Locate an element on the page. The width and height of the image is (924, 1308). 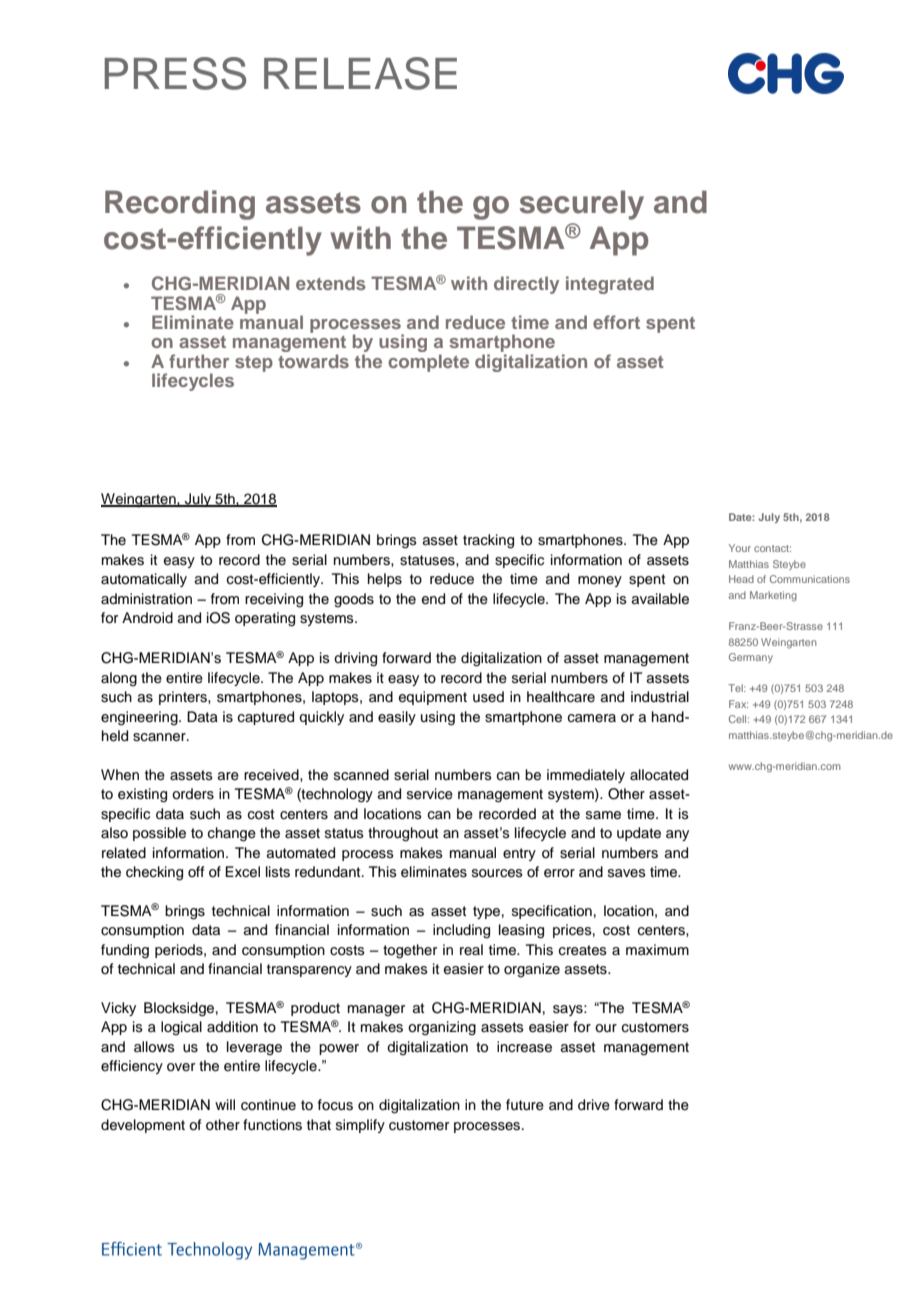
effort is located at coordinates (616, 322).
